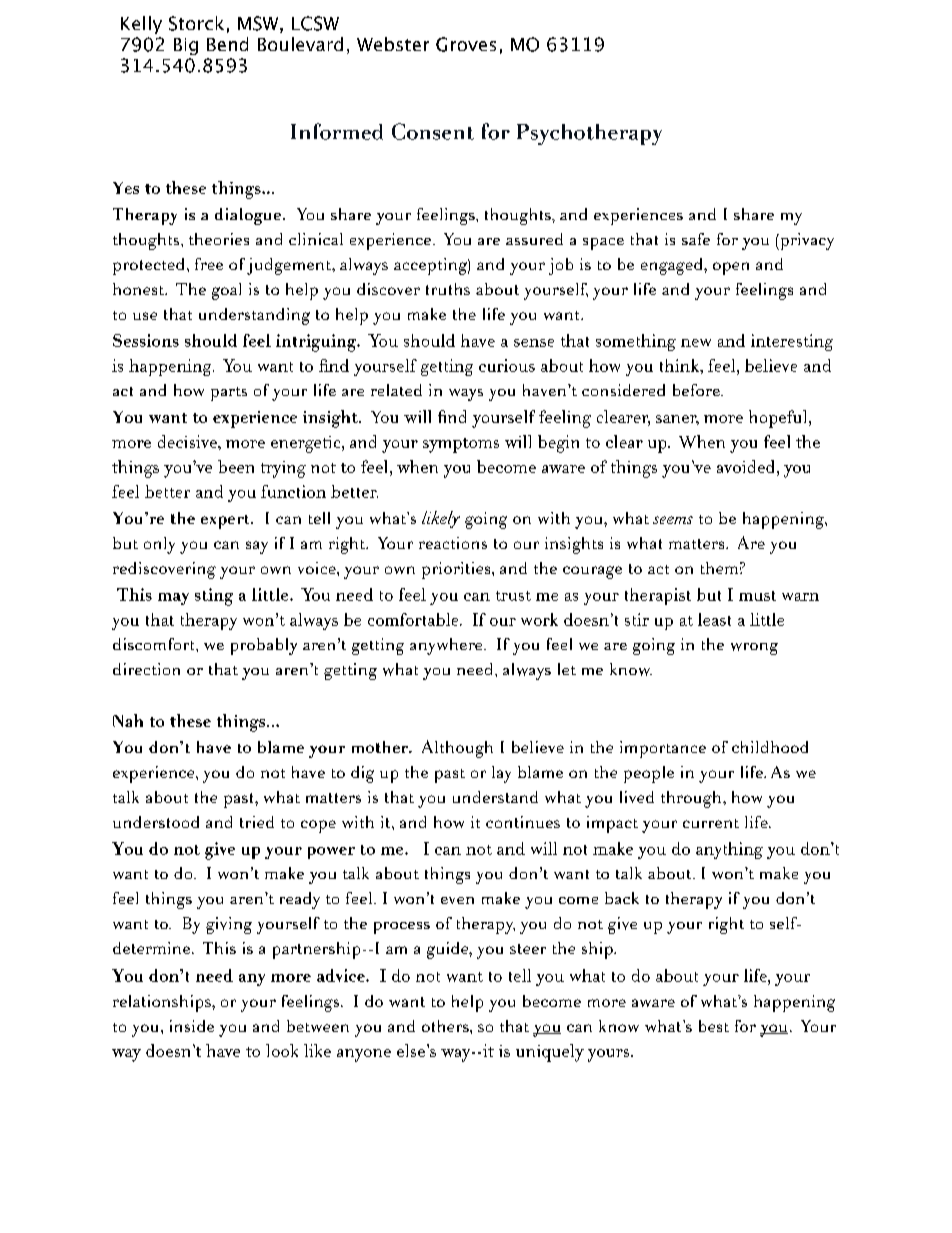 The width and height of the screenshot is (952, 1233). Describe the element at coordinates (714, 1026) in the screenshot. I see `best` at that location.
